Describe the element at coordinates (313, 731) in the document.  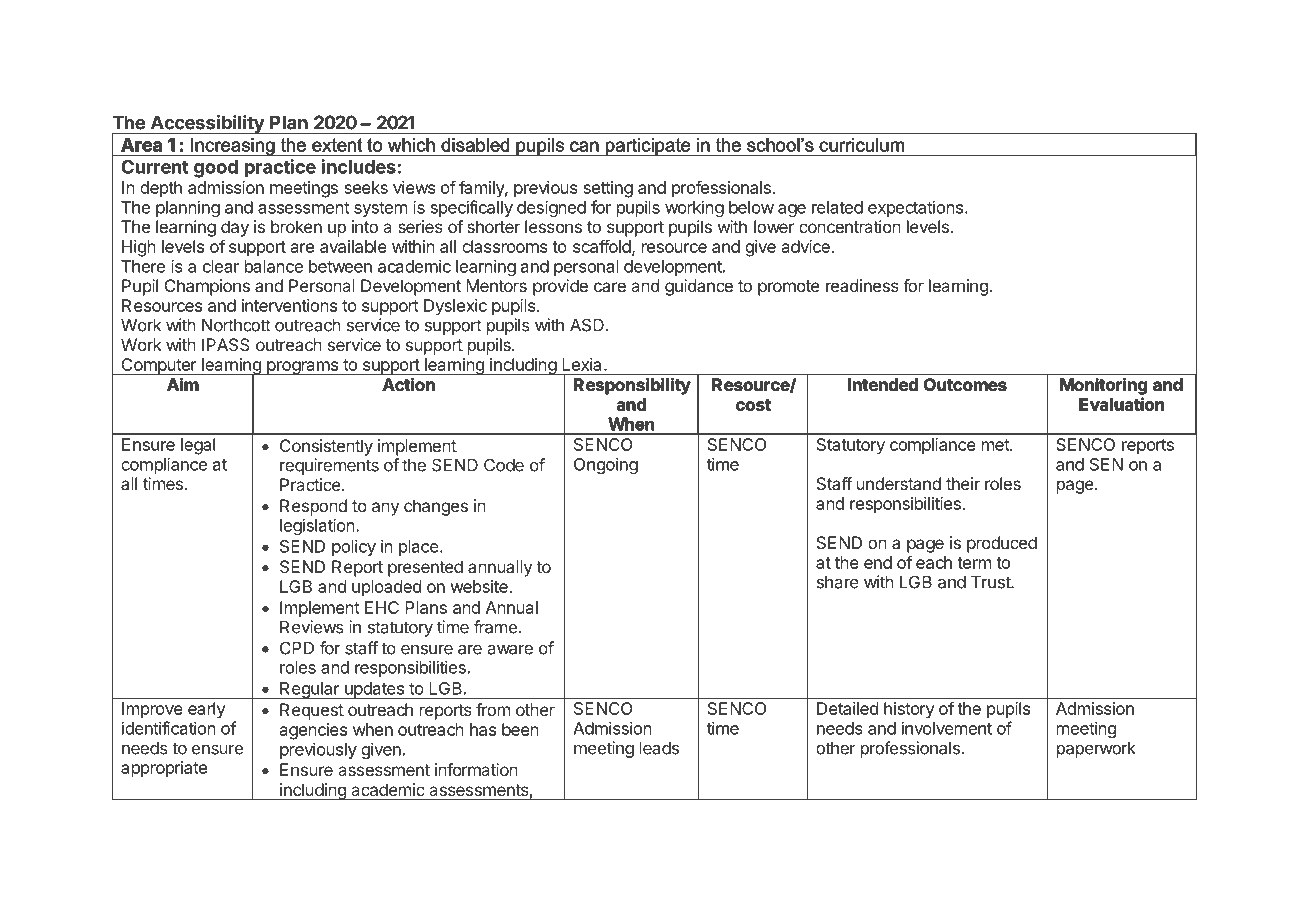
I see `agencies` at that location.
